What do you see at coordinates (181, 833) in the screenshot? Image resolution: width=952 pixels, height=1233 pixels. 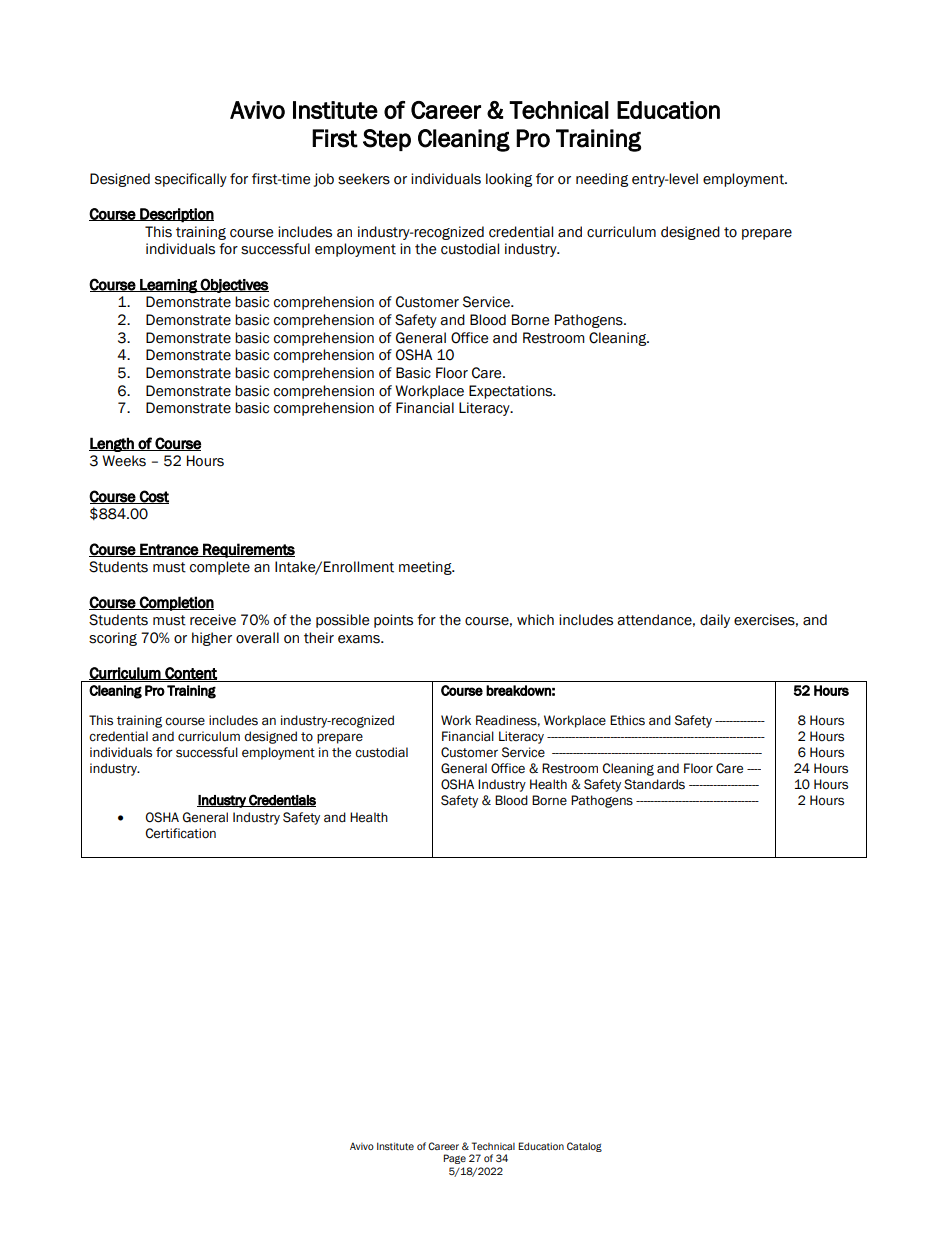 I see `Certification` at bounding box center [181, 833].
